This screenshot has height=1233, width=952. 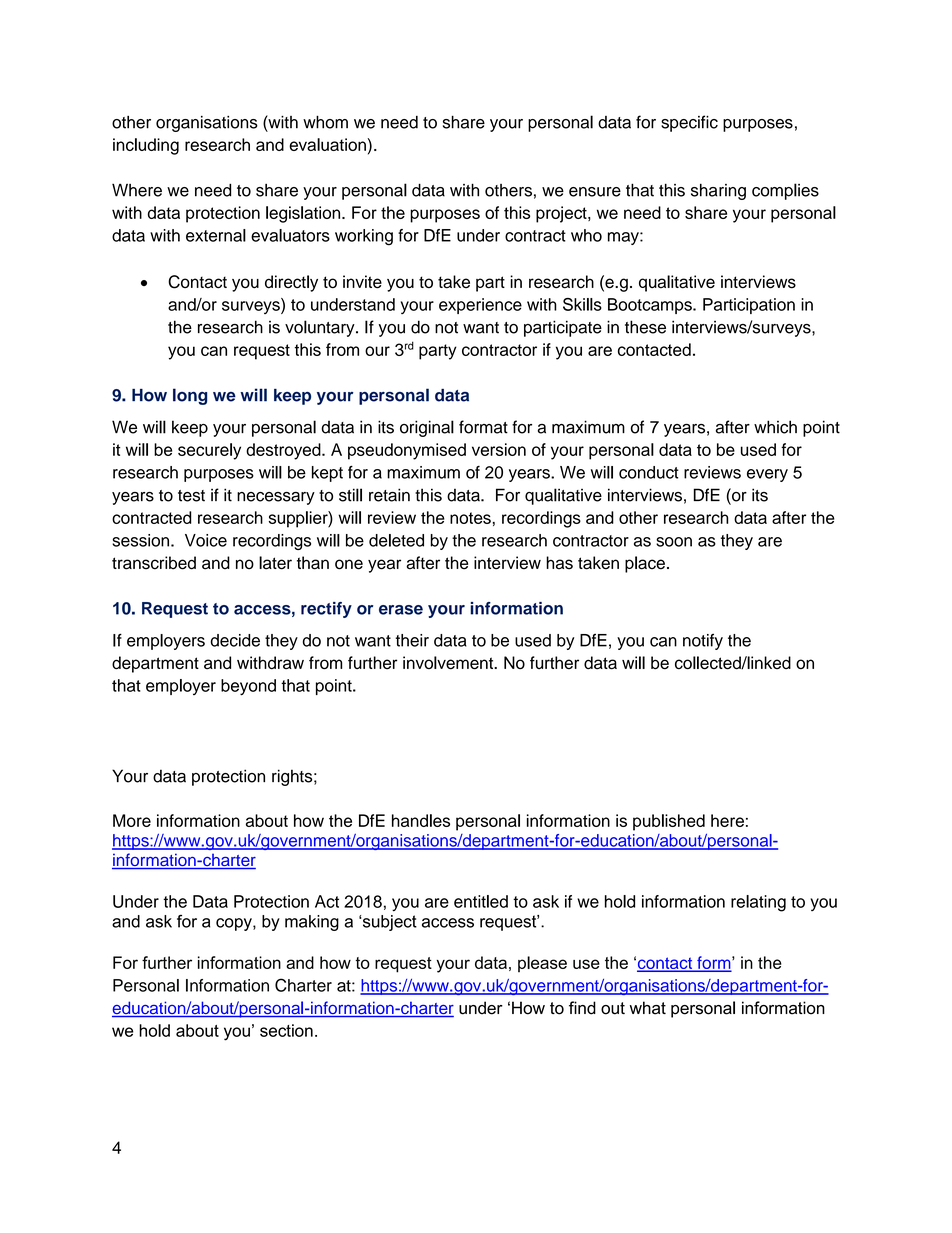 I want to click on soon, so click(x=674, y=542).
